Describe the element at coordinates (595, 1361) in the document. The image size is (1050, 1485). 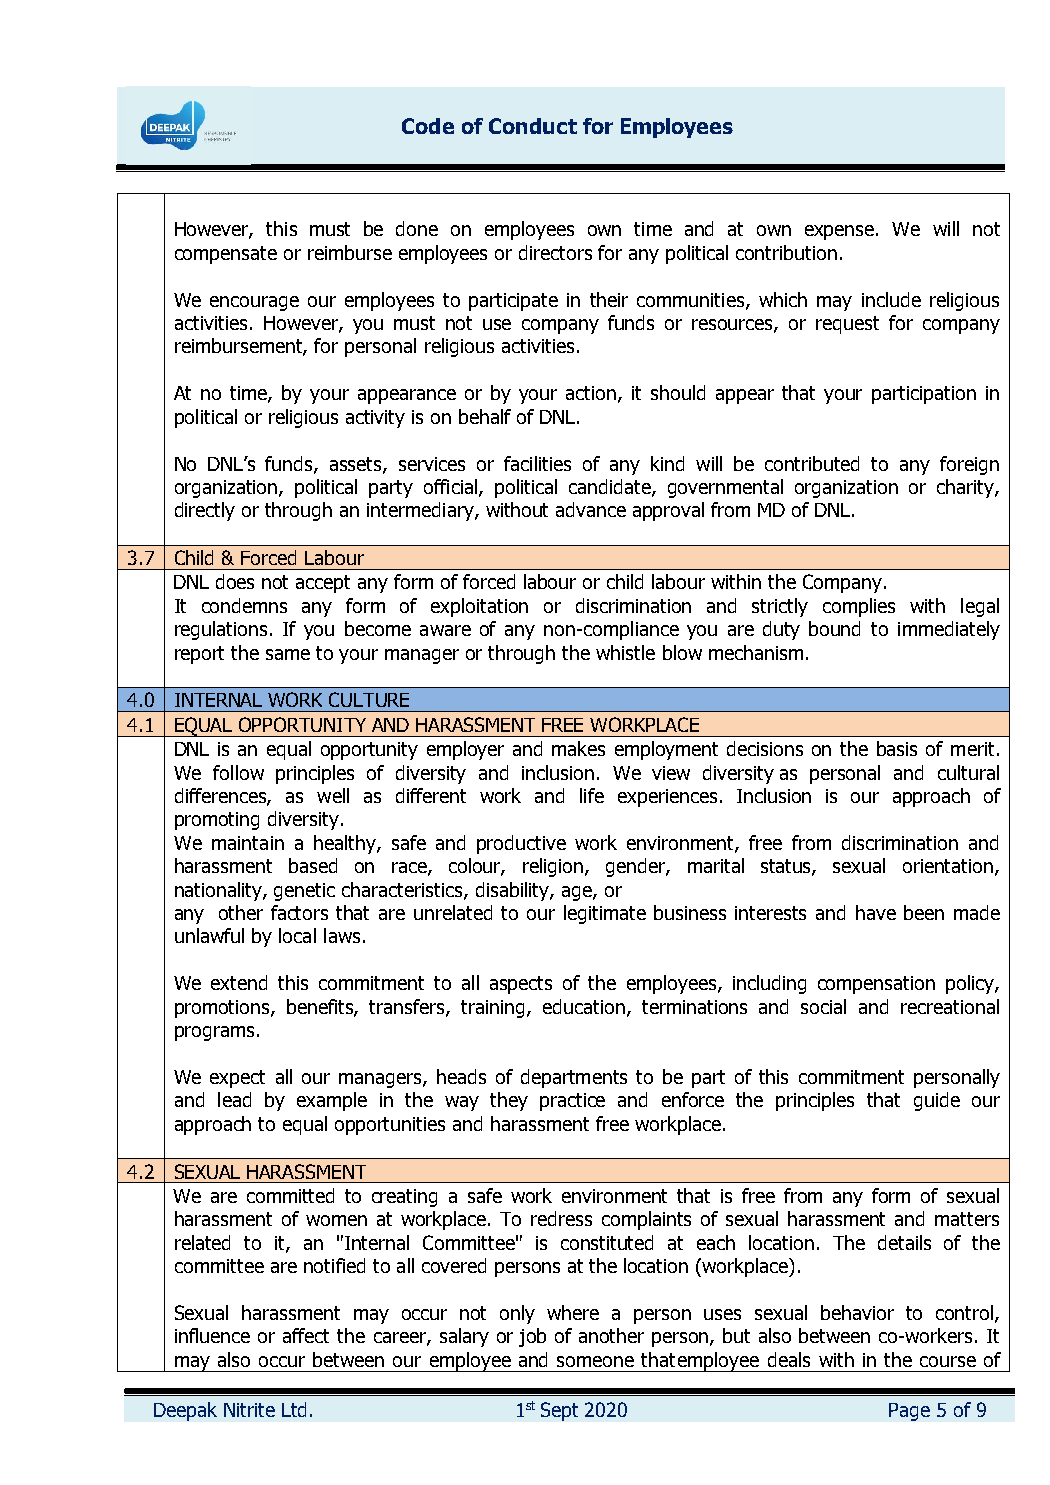
I see `someone` at that location.
